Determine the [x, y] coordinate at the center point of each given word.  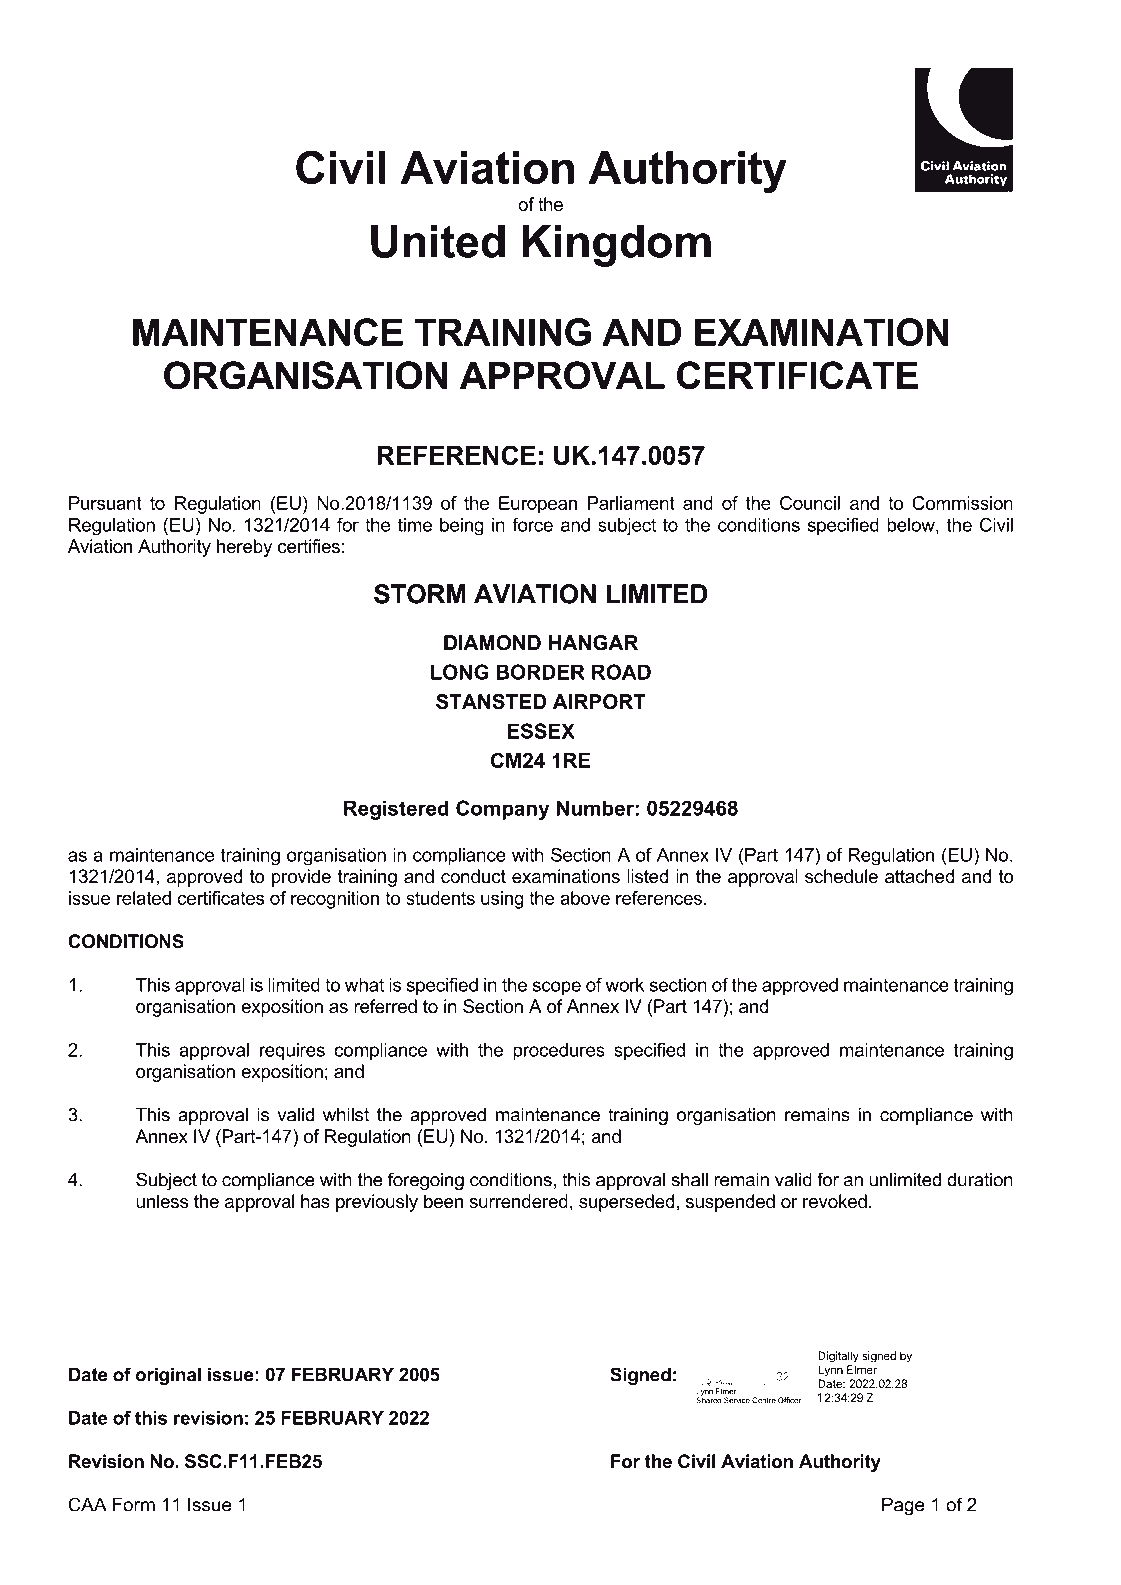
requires [292, 1052]
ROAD [621, 672]
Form [134, 1504]
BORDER [540, 672]
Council [810, 503]
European [538, 505]
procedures [559, 1052]
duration [980, 1179]
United [438, 241]
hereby [244, 548]
